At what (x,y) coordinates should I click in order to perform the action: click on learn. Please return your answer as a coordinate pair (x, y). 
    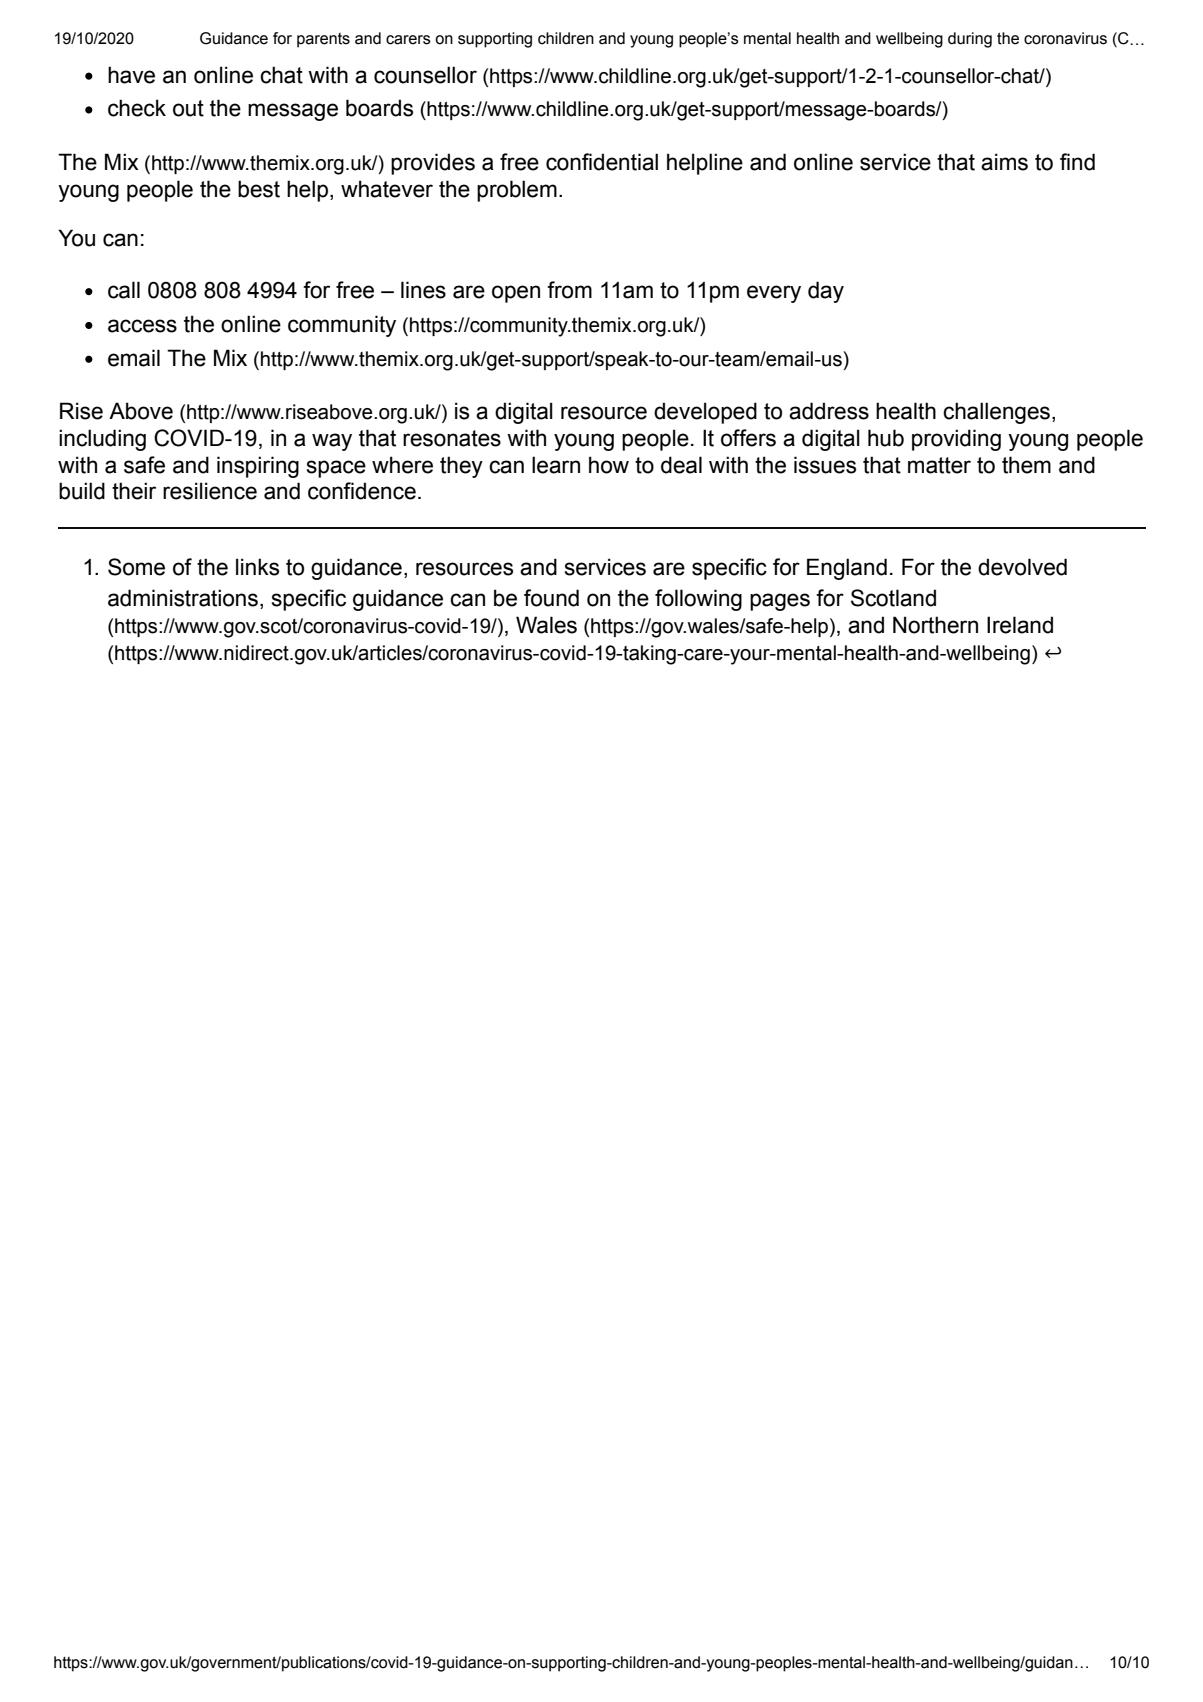
    Looking at the image, I should click on (556, 465).
